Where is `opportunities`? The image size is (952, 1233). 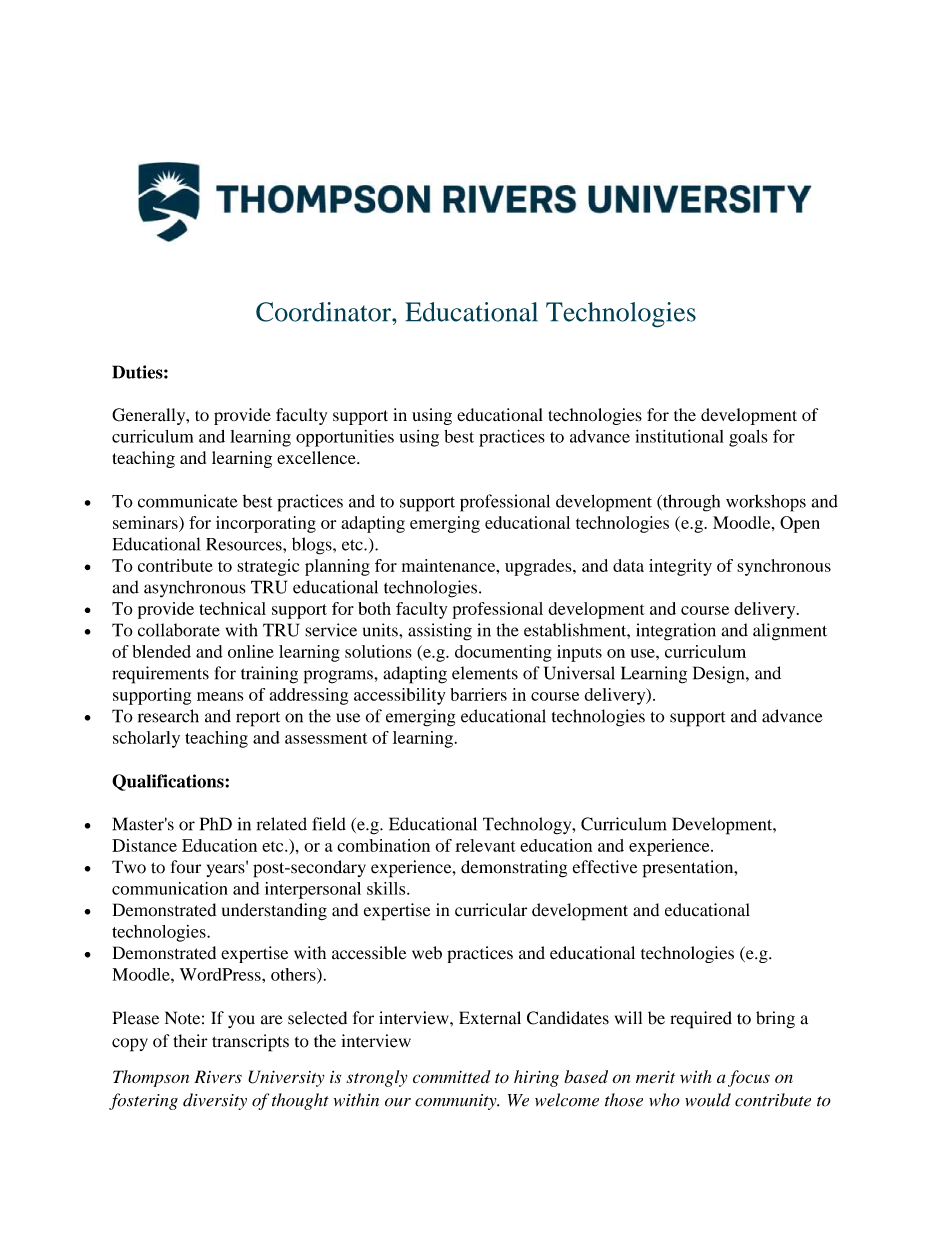
opportunities is located at coordinates (345, 438).
